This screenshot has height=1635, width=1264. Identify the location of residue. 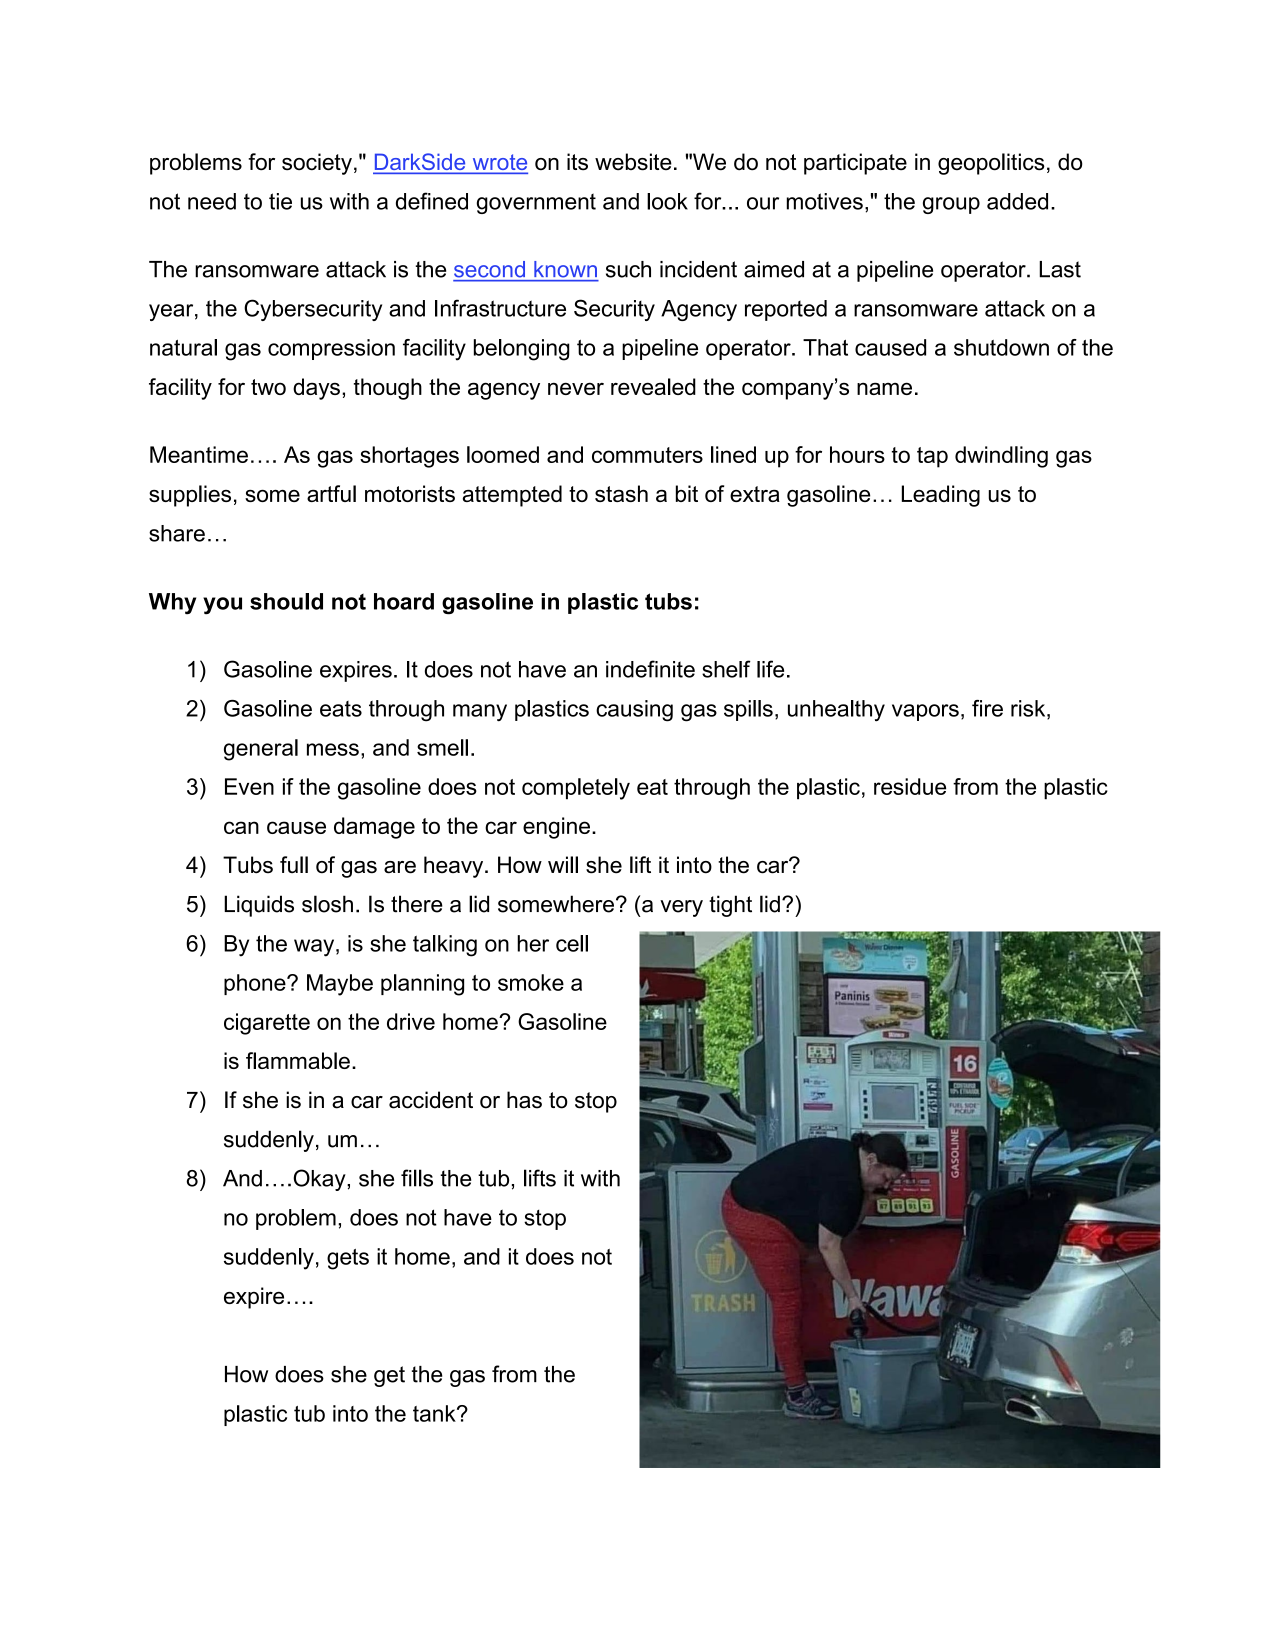
(910, 786).
